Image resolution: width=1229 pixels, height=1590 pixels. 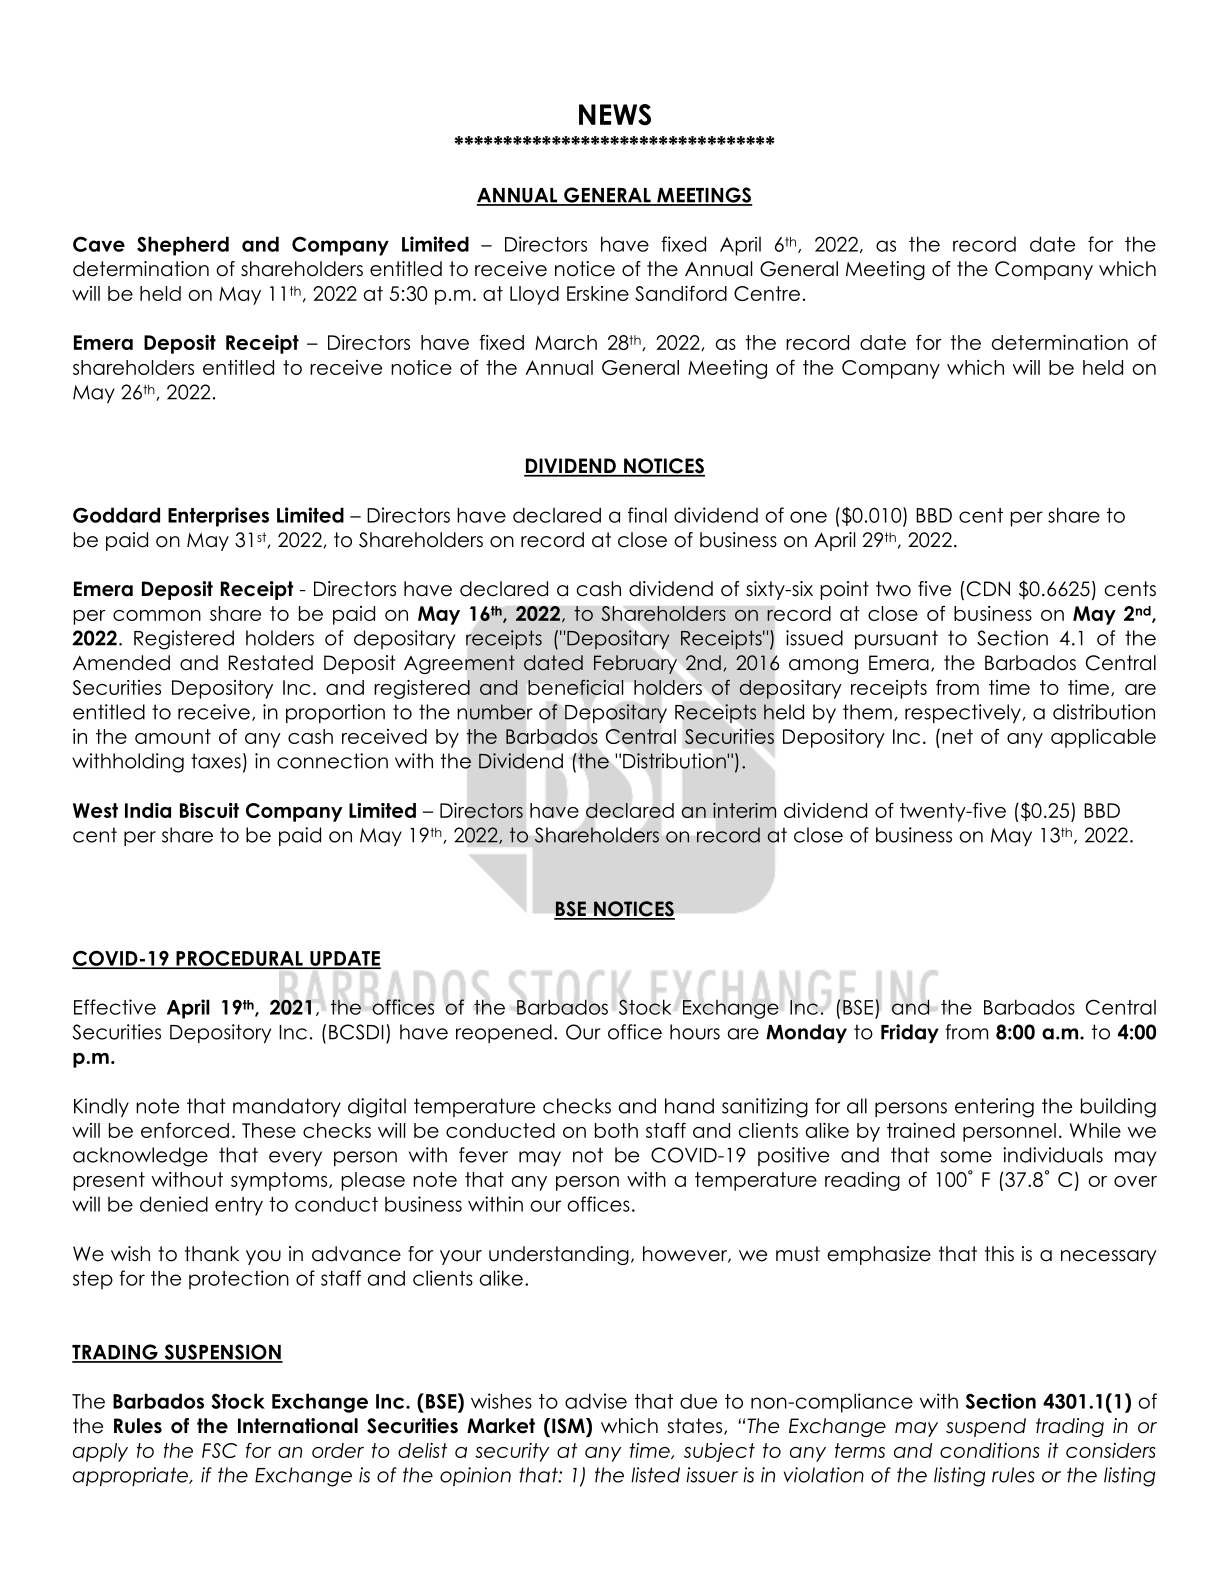 What do you see at coordinates (566, 342) in the screenshot?
I see `March` at bounding box center [566, 342].
